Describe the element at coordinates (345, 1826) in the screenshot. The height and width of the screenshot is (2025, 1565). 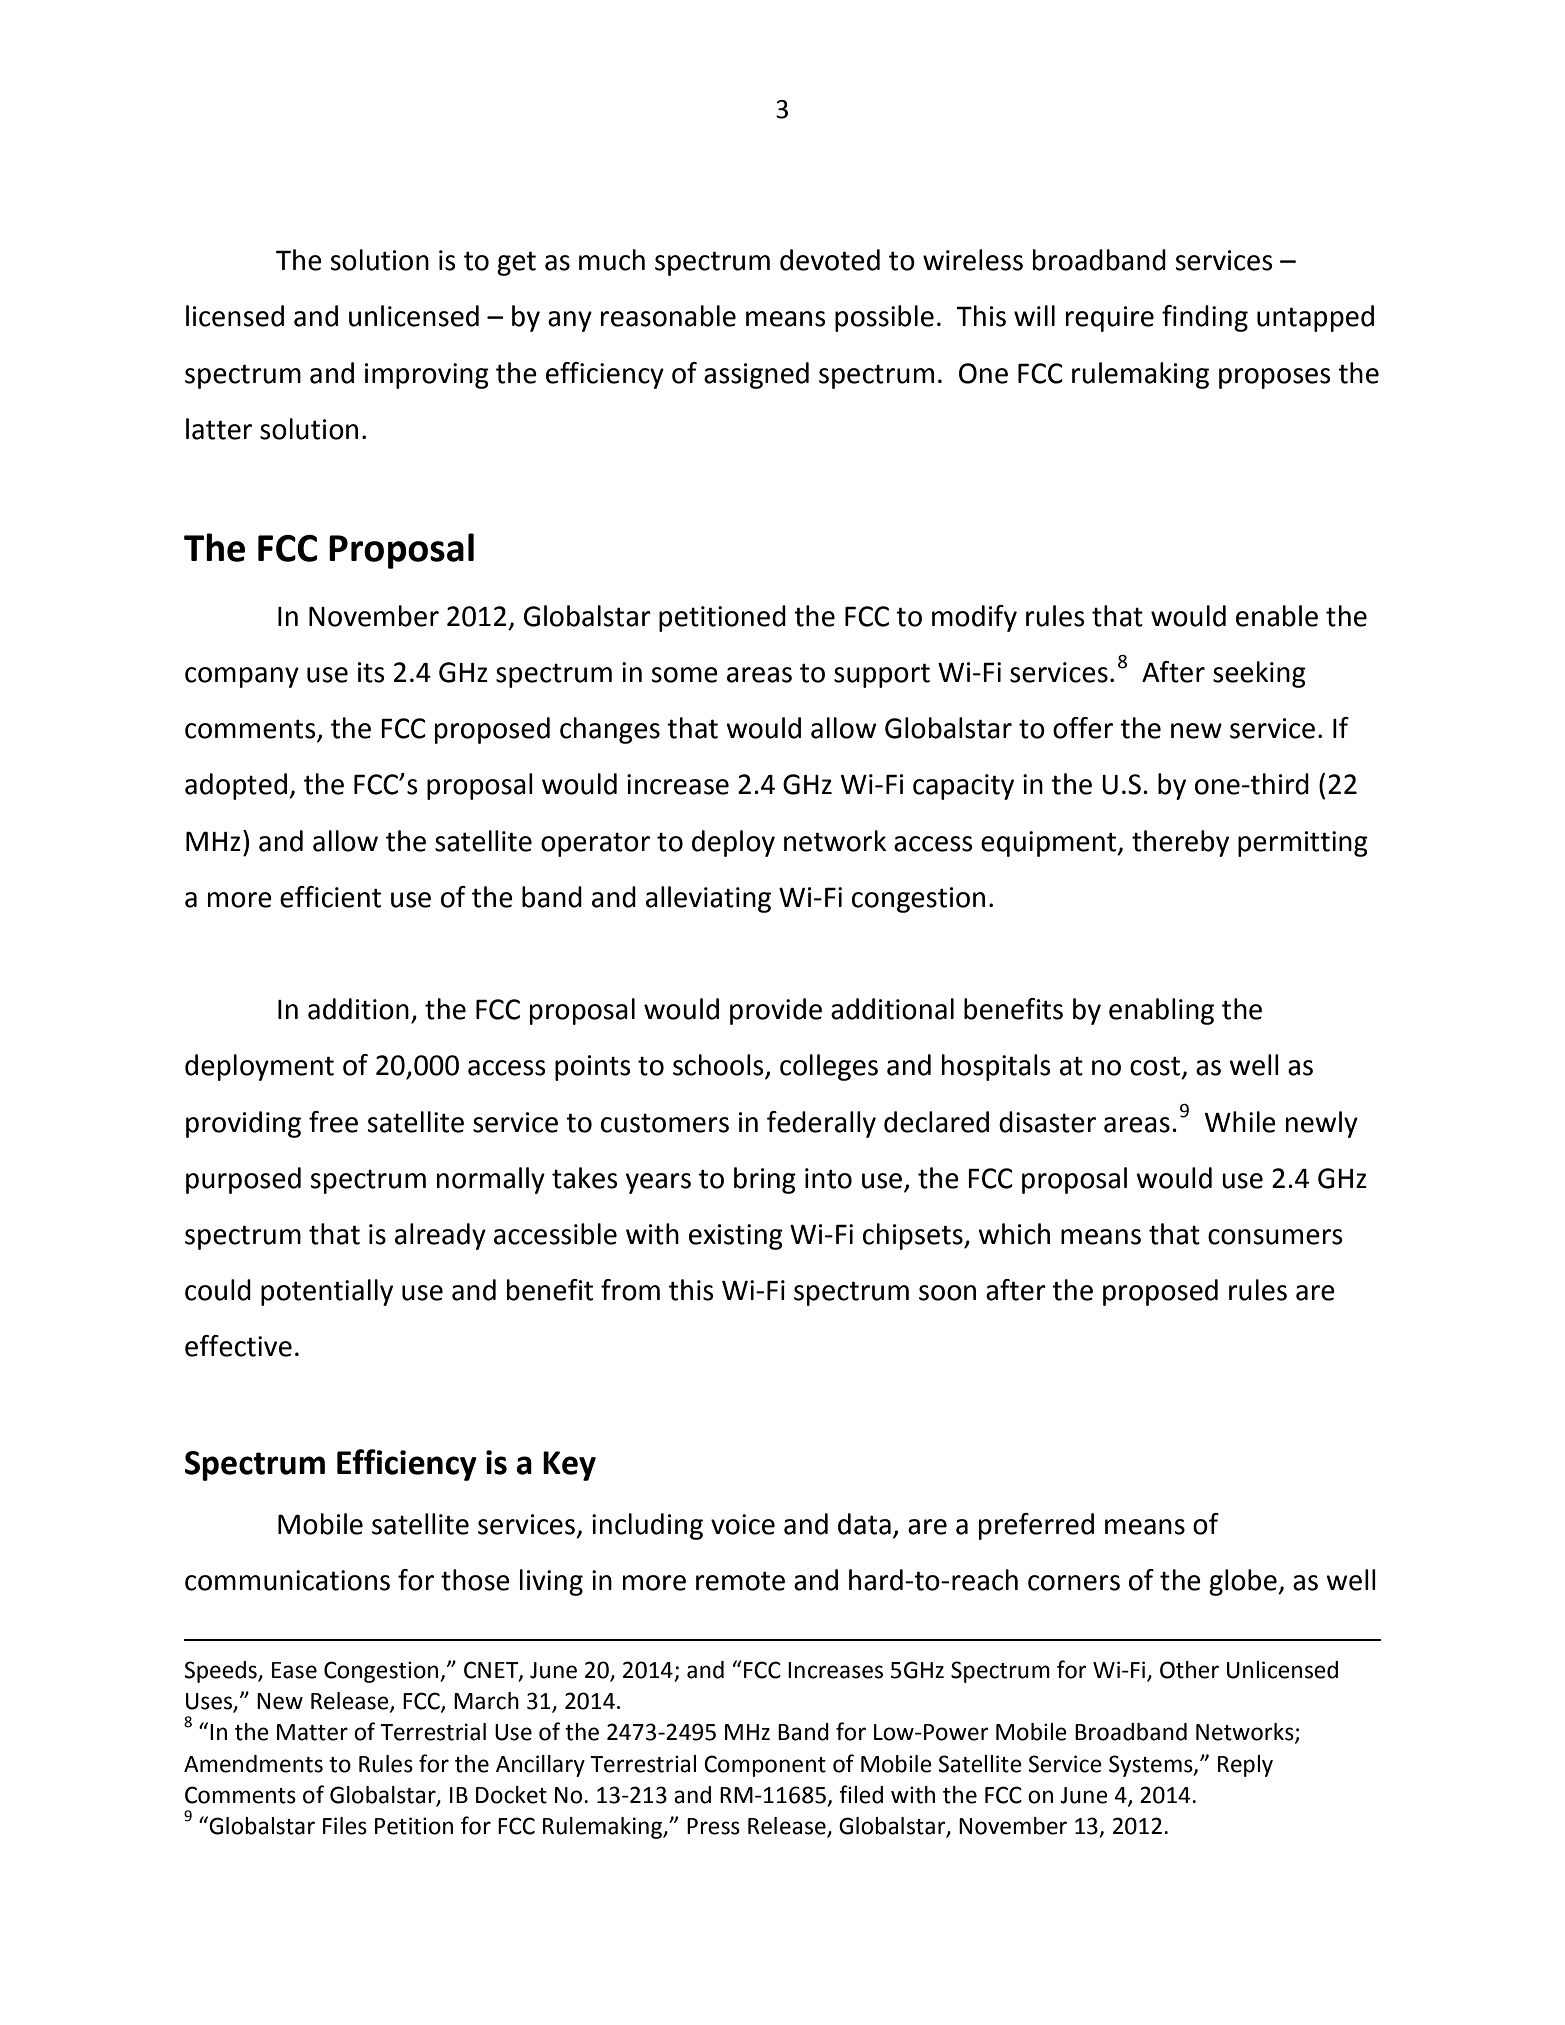
I see `Files` at that location.
